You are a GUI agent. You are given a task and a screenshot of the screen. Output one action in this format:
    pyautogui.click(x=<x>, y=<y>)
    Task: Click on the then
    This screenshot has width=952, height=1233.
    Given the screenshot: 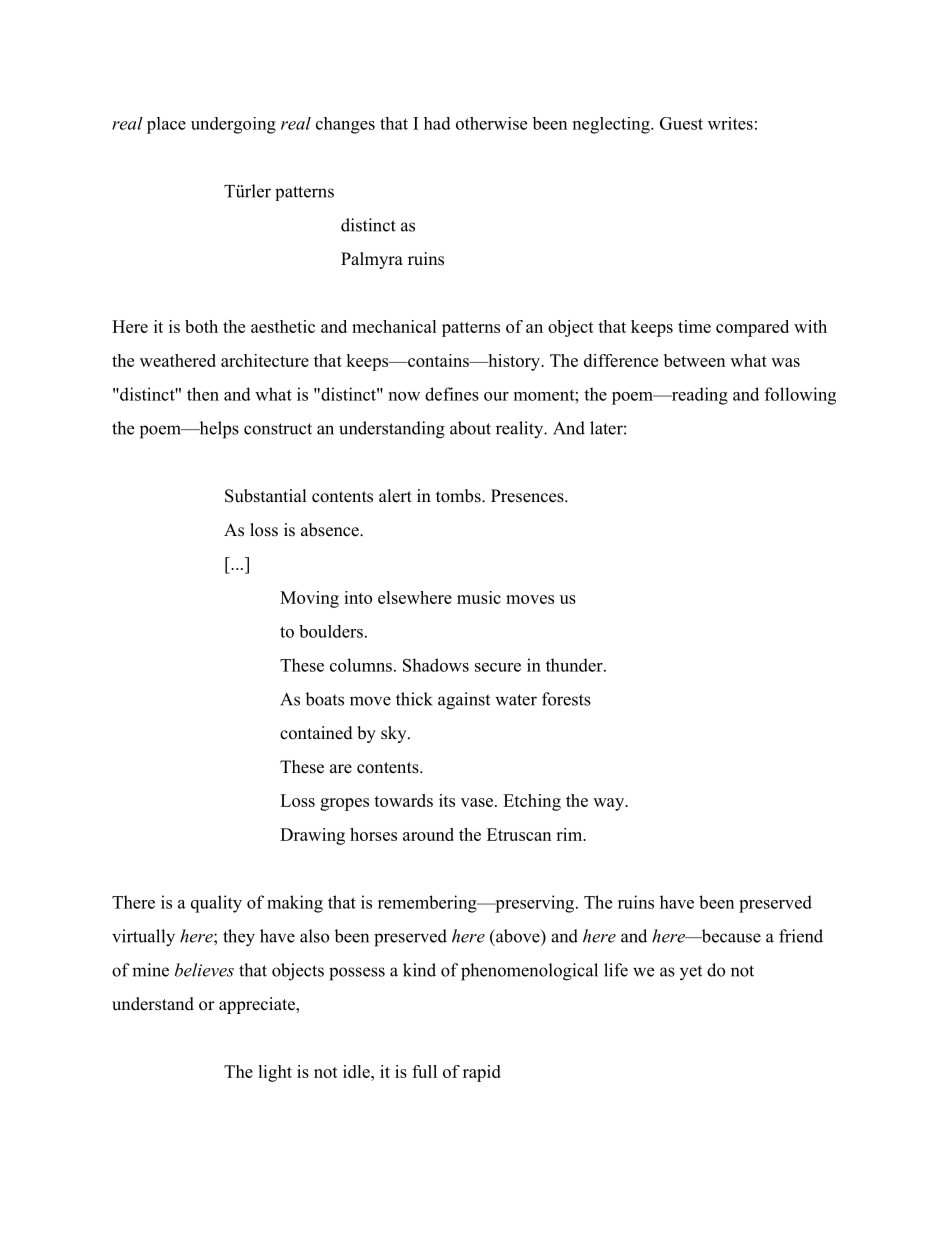 What is the action you would take?
    pyautogui.click(x=203, y=394)
